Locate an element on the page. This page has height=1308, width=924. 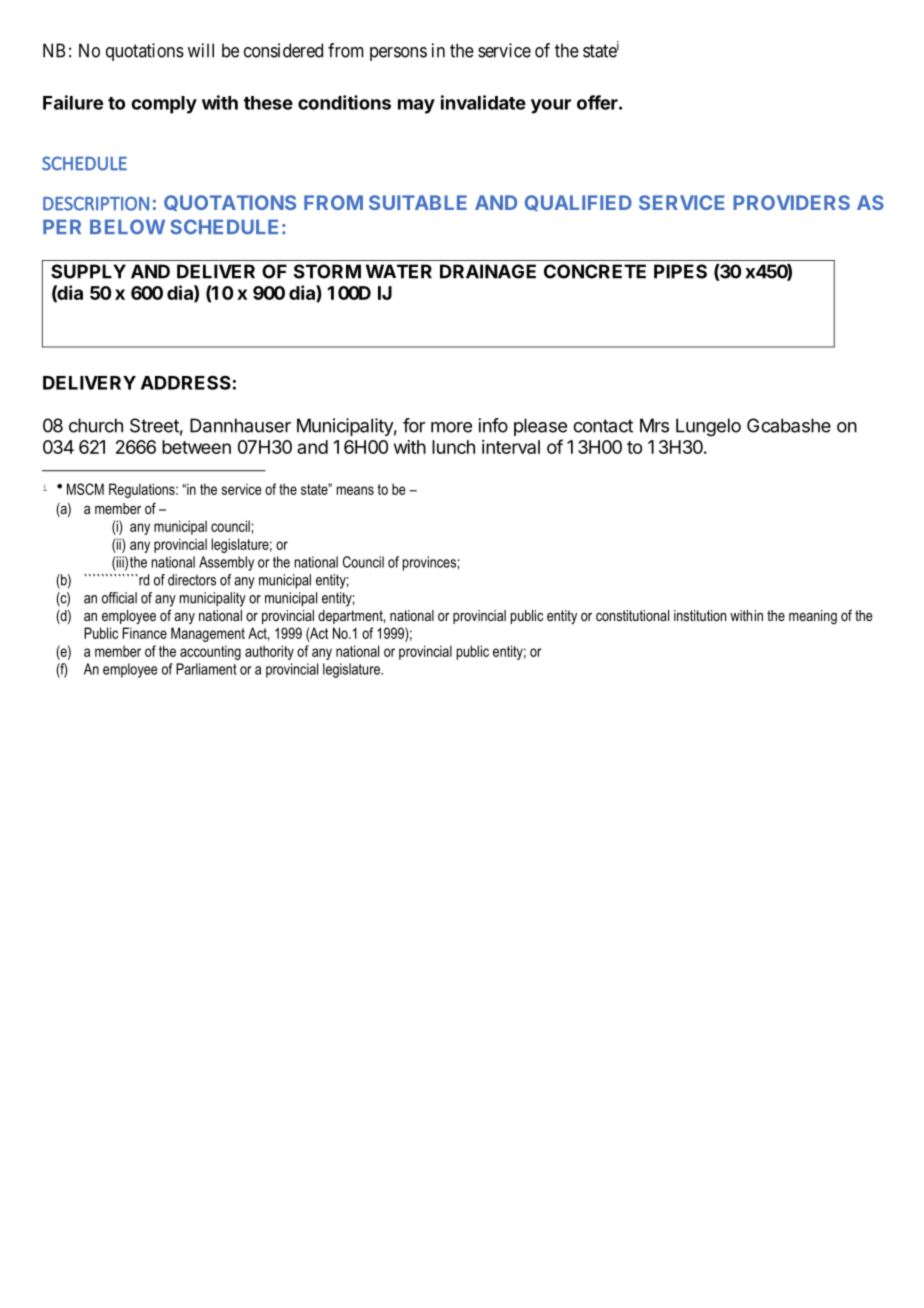
offer is located at coordinates (598, 102).
